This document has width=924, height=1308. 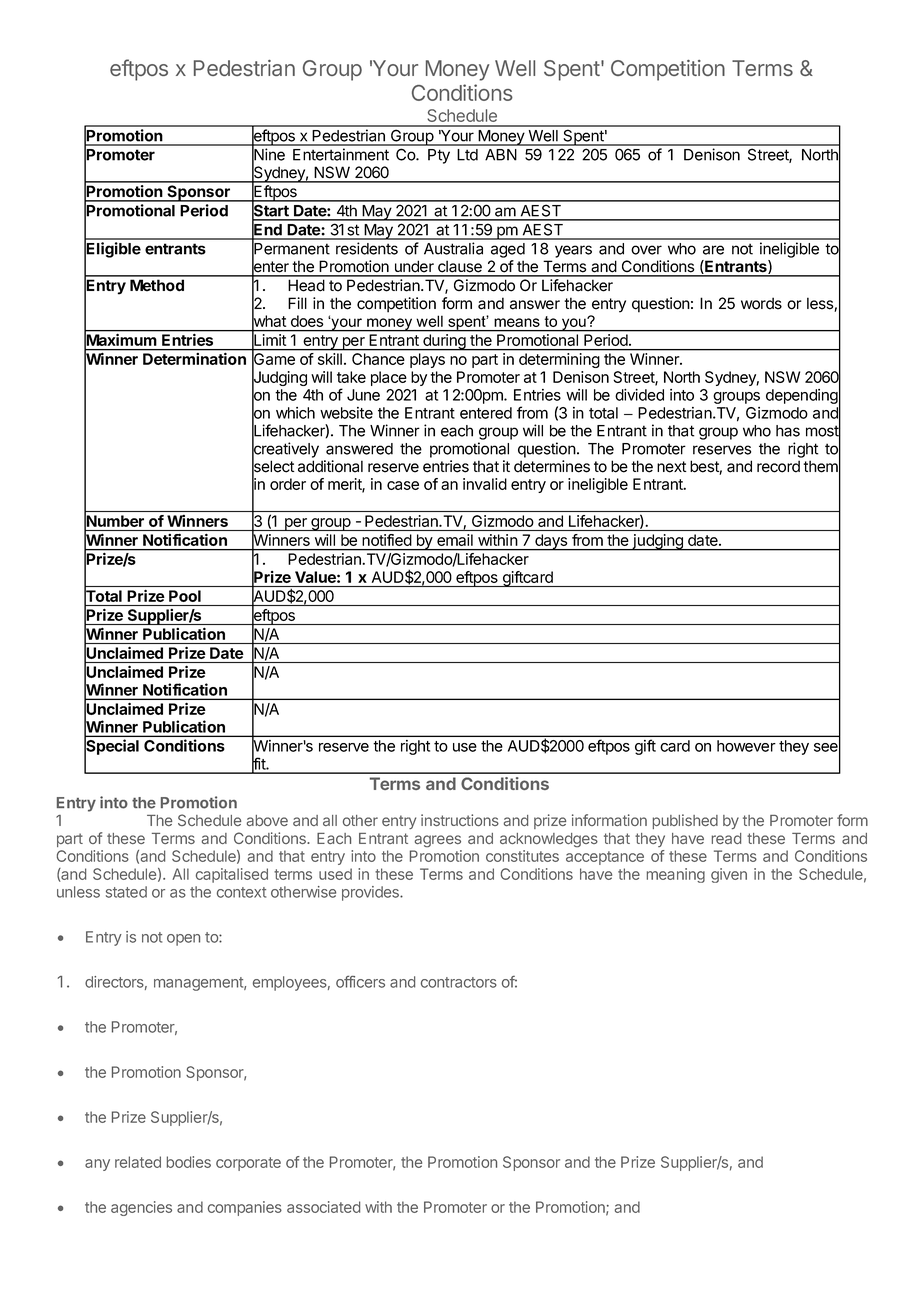 What do you see at coordinates (459, 982) in the document?
I see `contractors` at bounding box center [459, 982].
